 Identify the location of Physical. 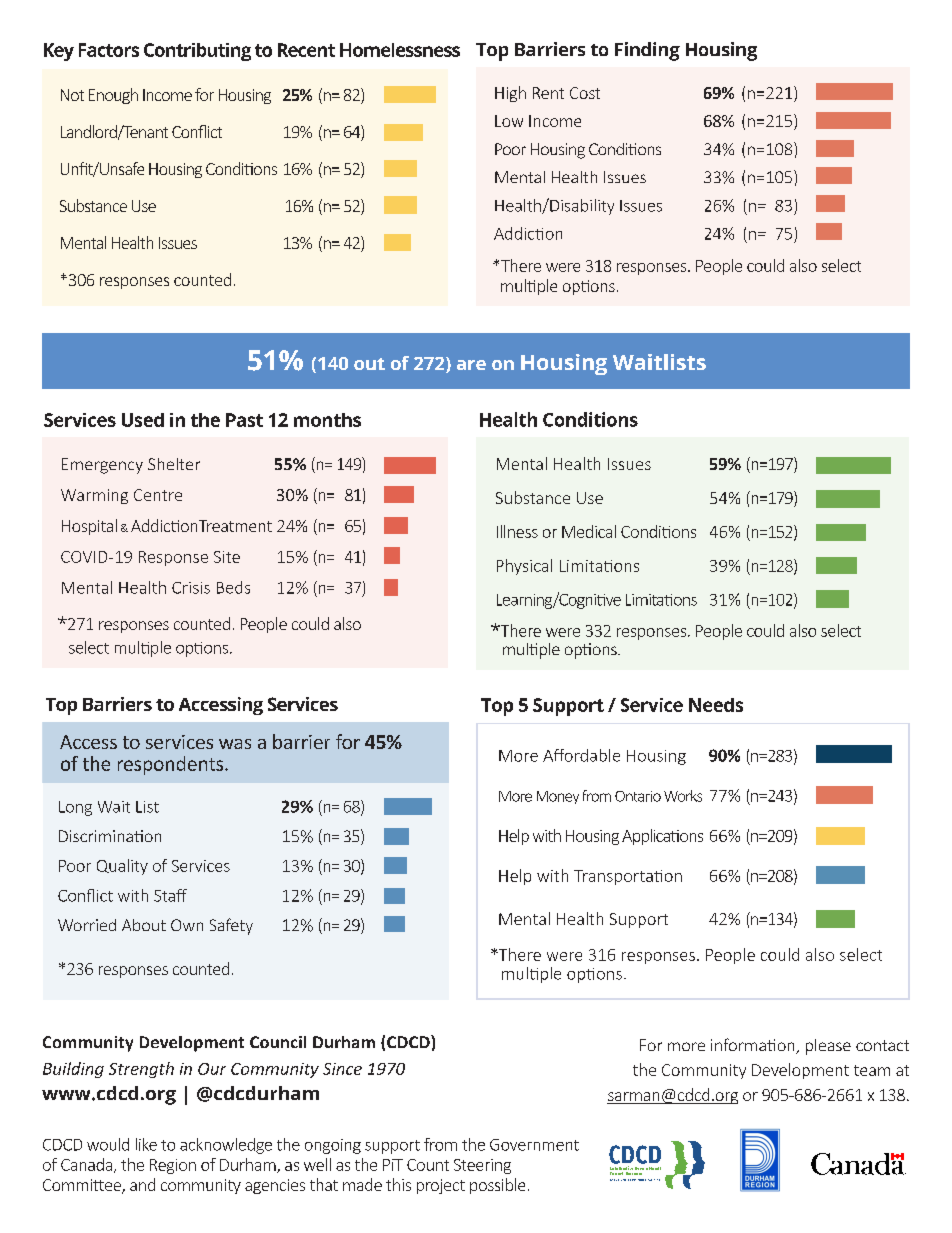
(524, 567).
